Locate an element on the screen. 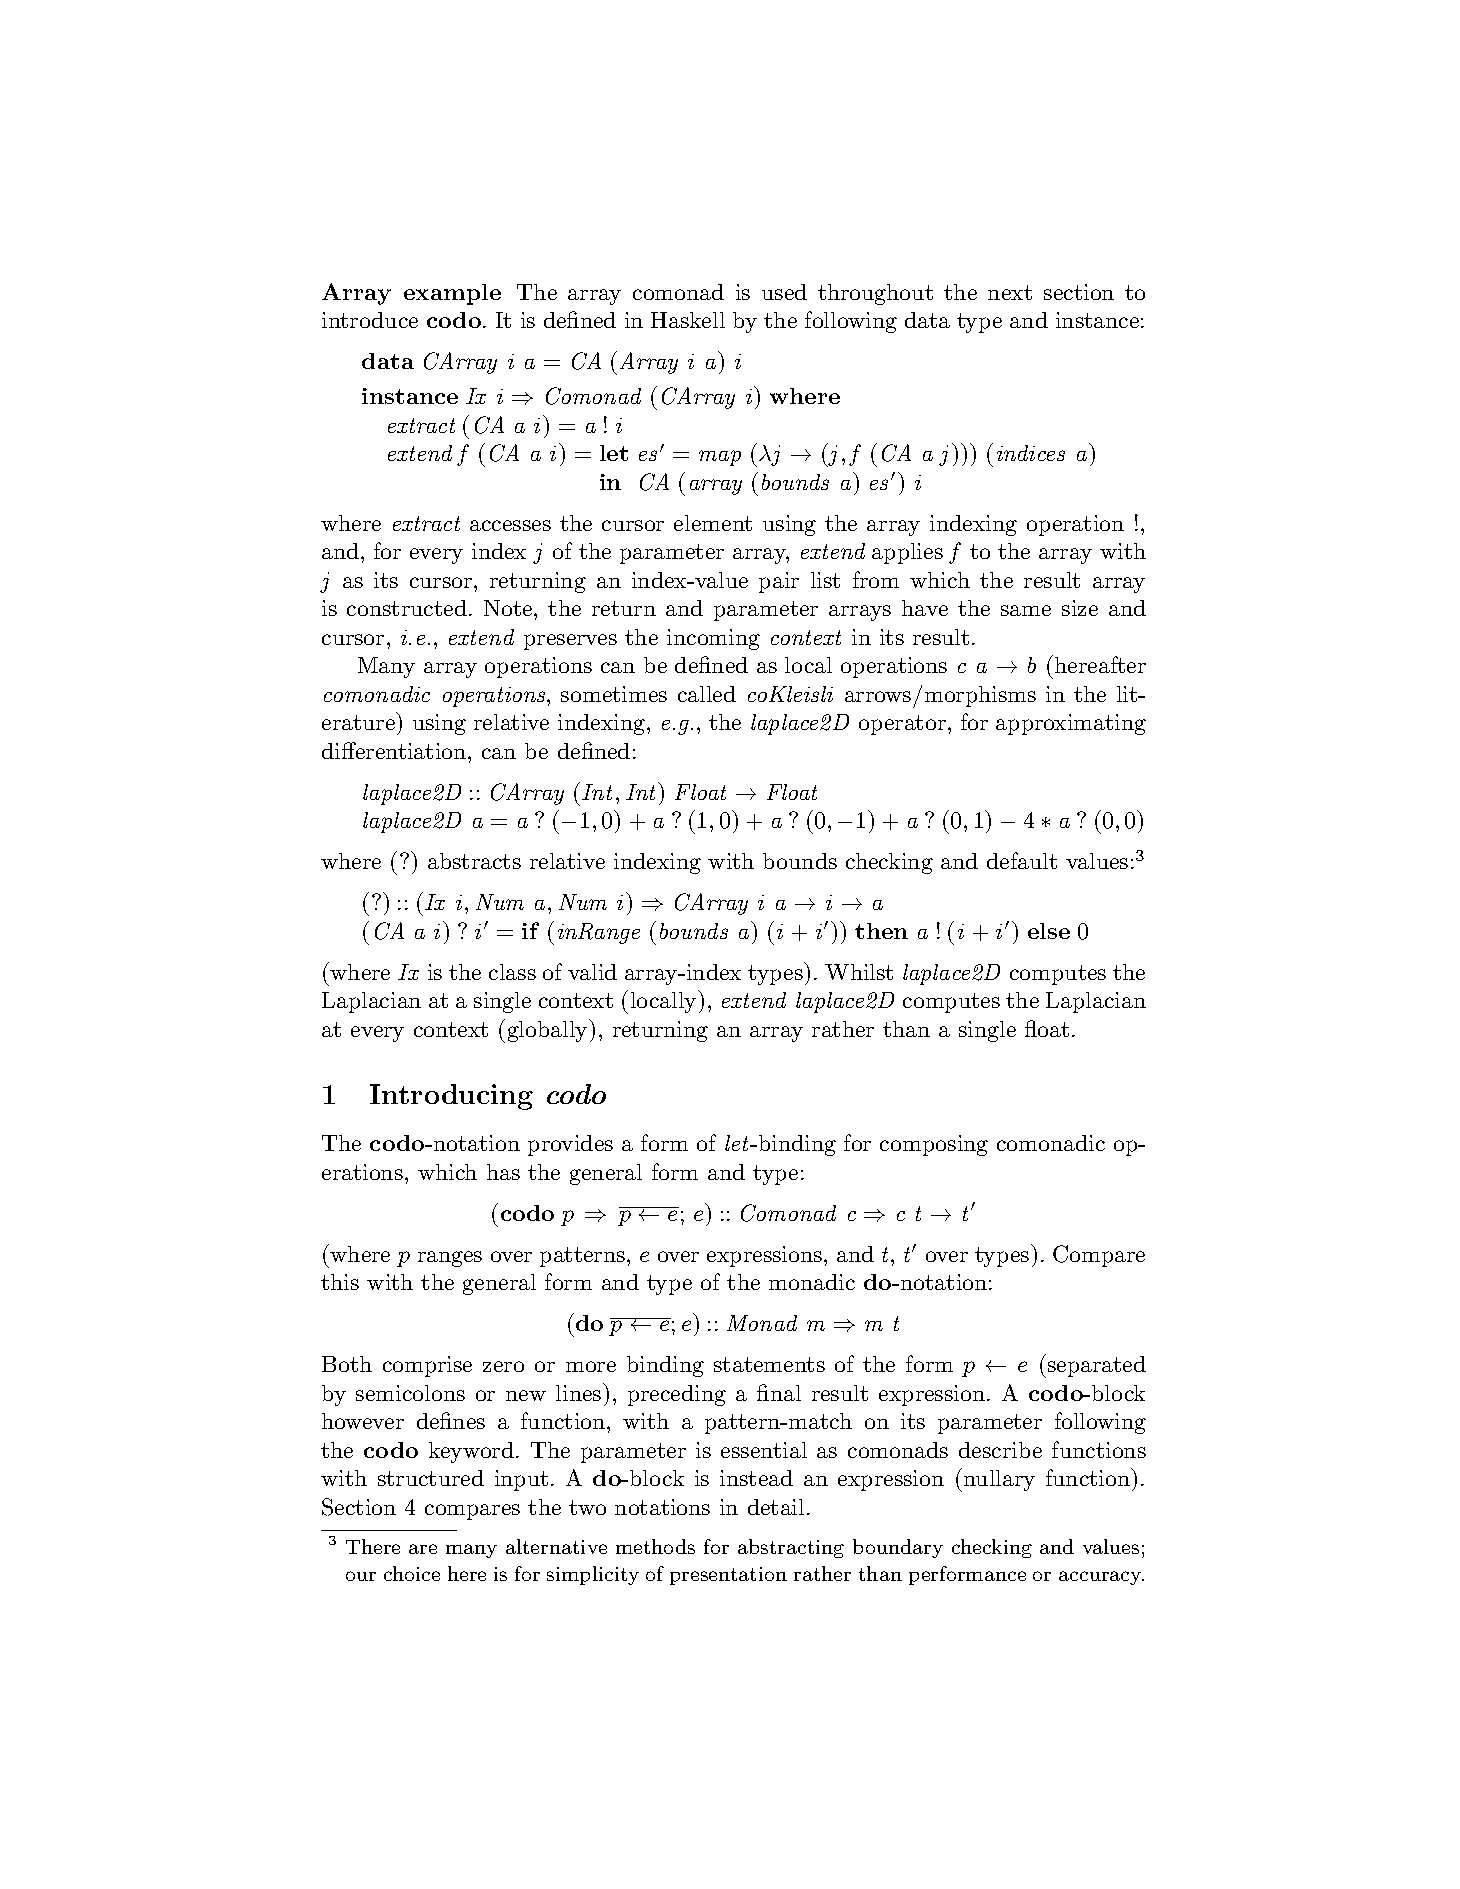  valid is located at coordinates (592, 972).
